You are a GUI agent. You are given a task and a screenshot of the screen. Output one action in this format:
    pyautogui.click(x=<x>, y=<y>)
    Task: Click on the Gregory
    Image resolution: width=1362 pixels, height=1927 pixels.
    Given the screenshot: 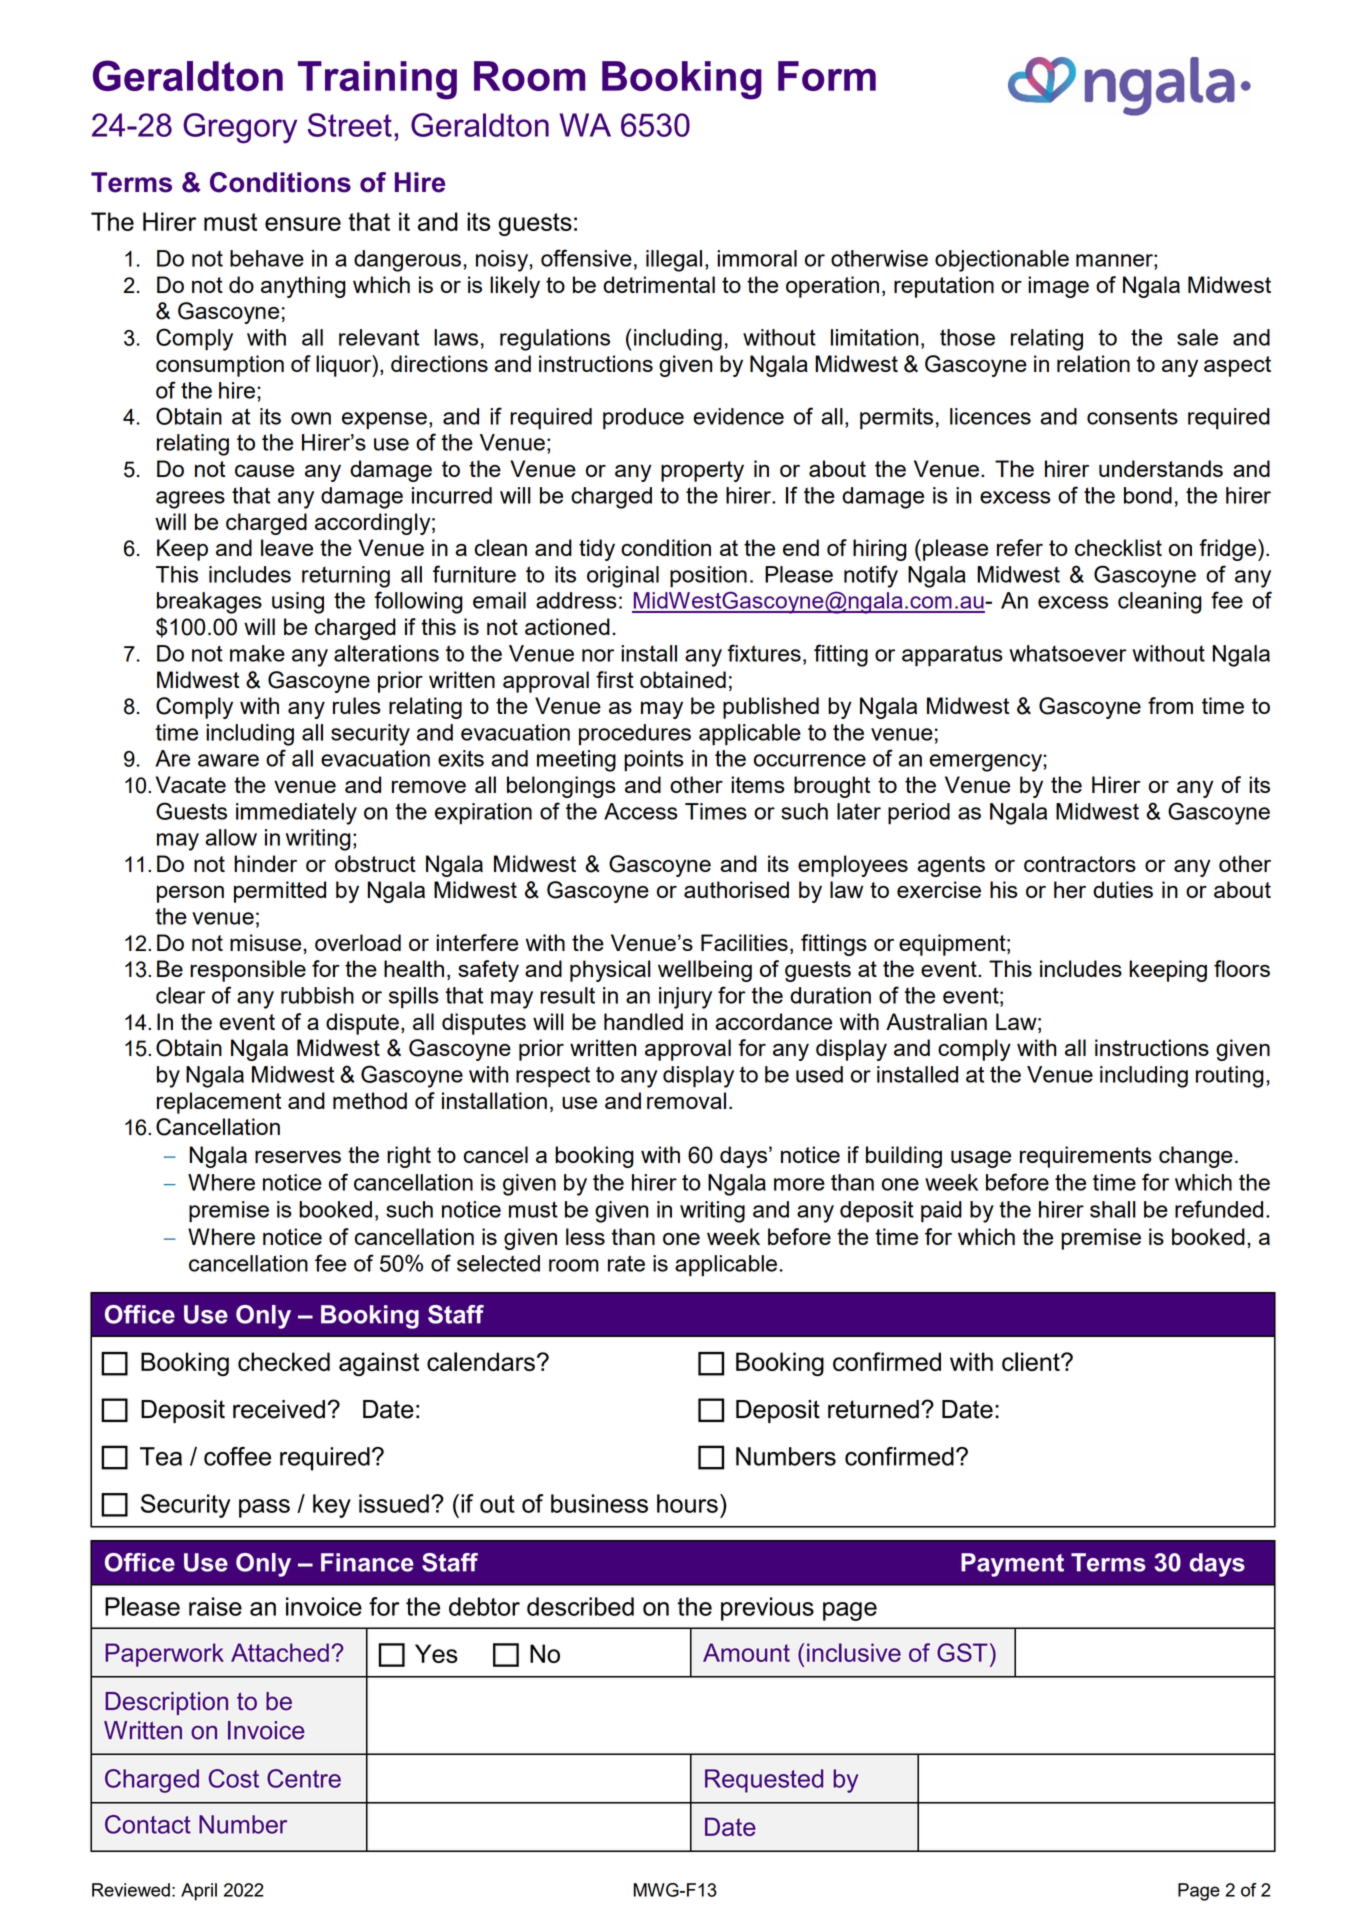 What is the action you would take?
    pyautogui.click(x=240, y=128)
